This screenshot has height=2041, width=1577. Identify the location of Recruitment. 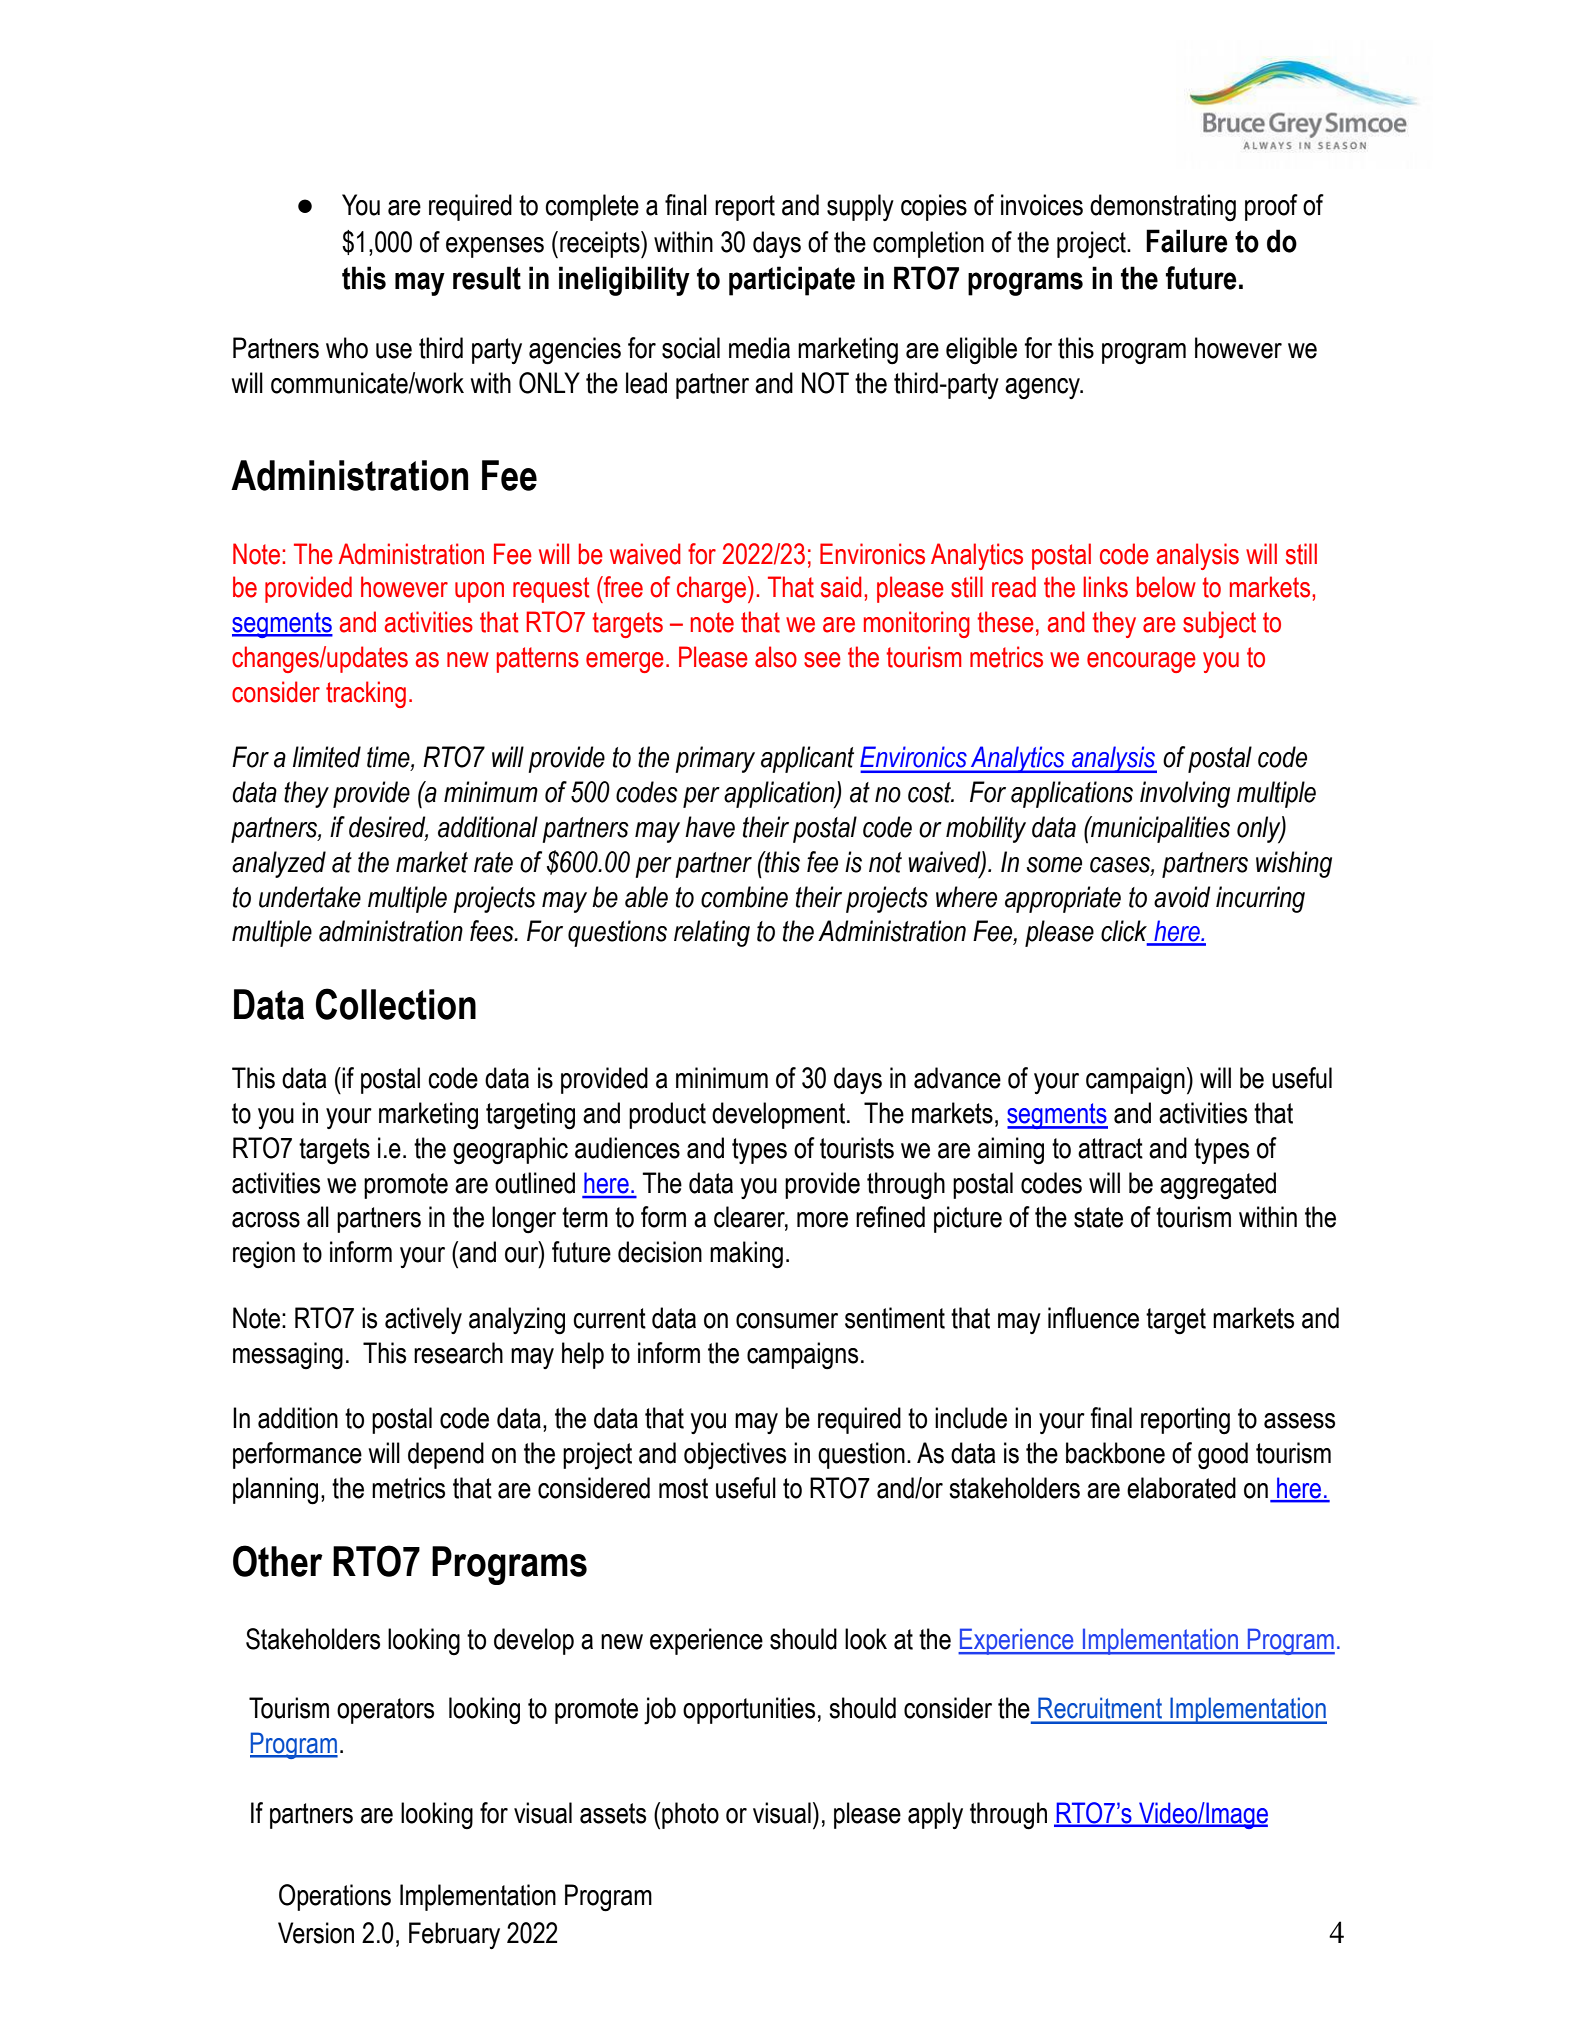
(1100, 1708).
